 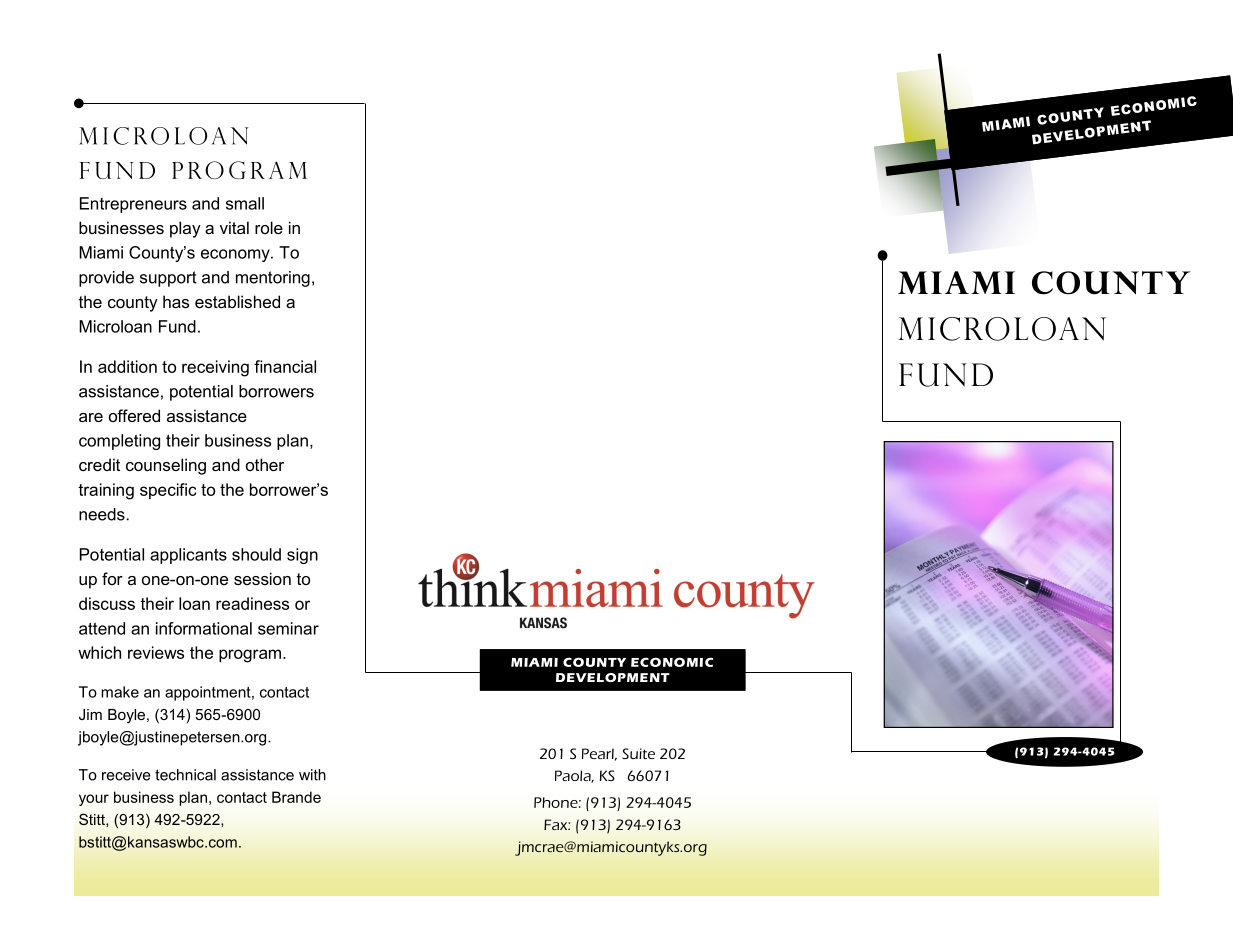 I want to click on mentoring, so click(x=273, y=279).
